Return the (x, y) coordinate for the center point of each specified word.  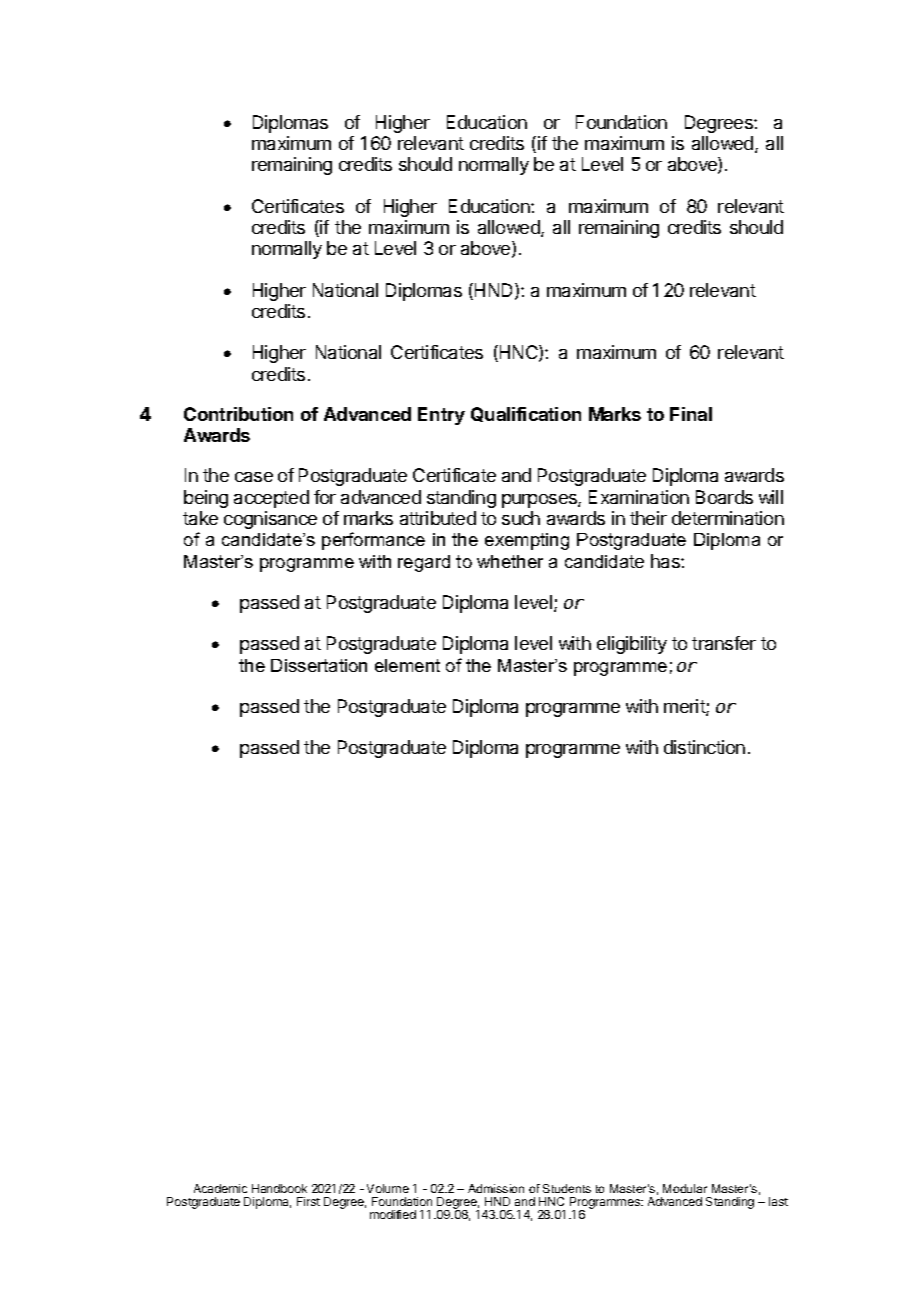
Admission (496, 1188)
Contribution (238, 414)
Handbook (279, 1188)
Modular (685, 1188)
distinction (704, 747)
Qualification (526, 414)
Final (691, 414)
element (407, 665)
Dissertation (319, 665)
